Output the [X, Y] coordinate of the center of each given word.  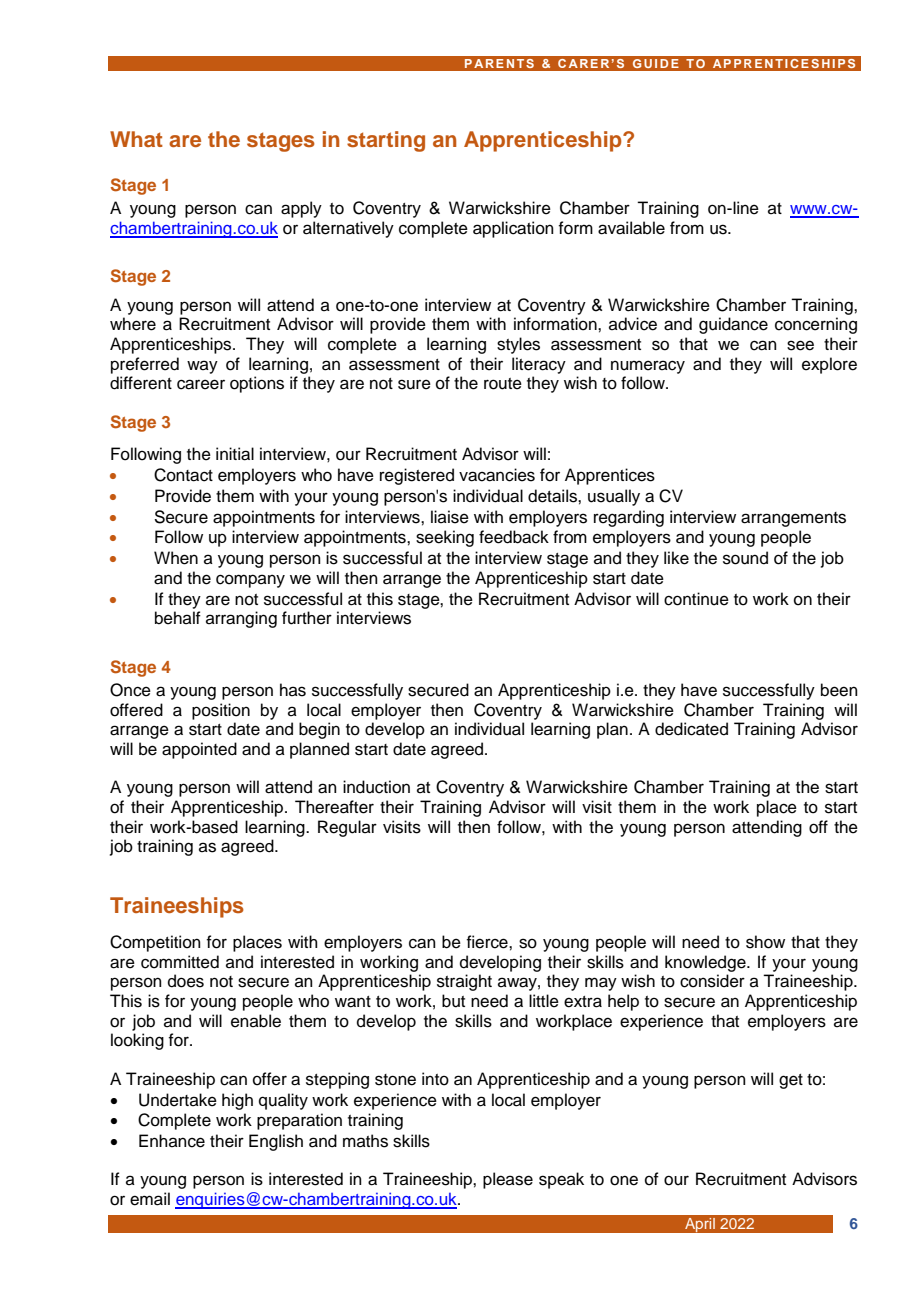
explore [829, 365]
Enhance [172, 1141]
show [765, 942]
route [503, 384]
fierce [488, 942]
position [221, 711]
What [136, 139]
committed [180, 962]
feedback [514, 537]
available [631, 228]
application [513, 229]
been [839, 690]
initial [235, 454]
